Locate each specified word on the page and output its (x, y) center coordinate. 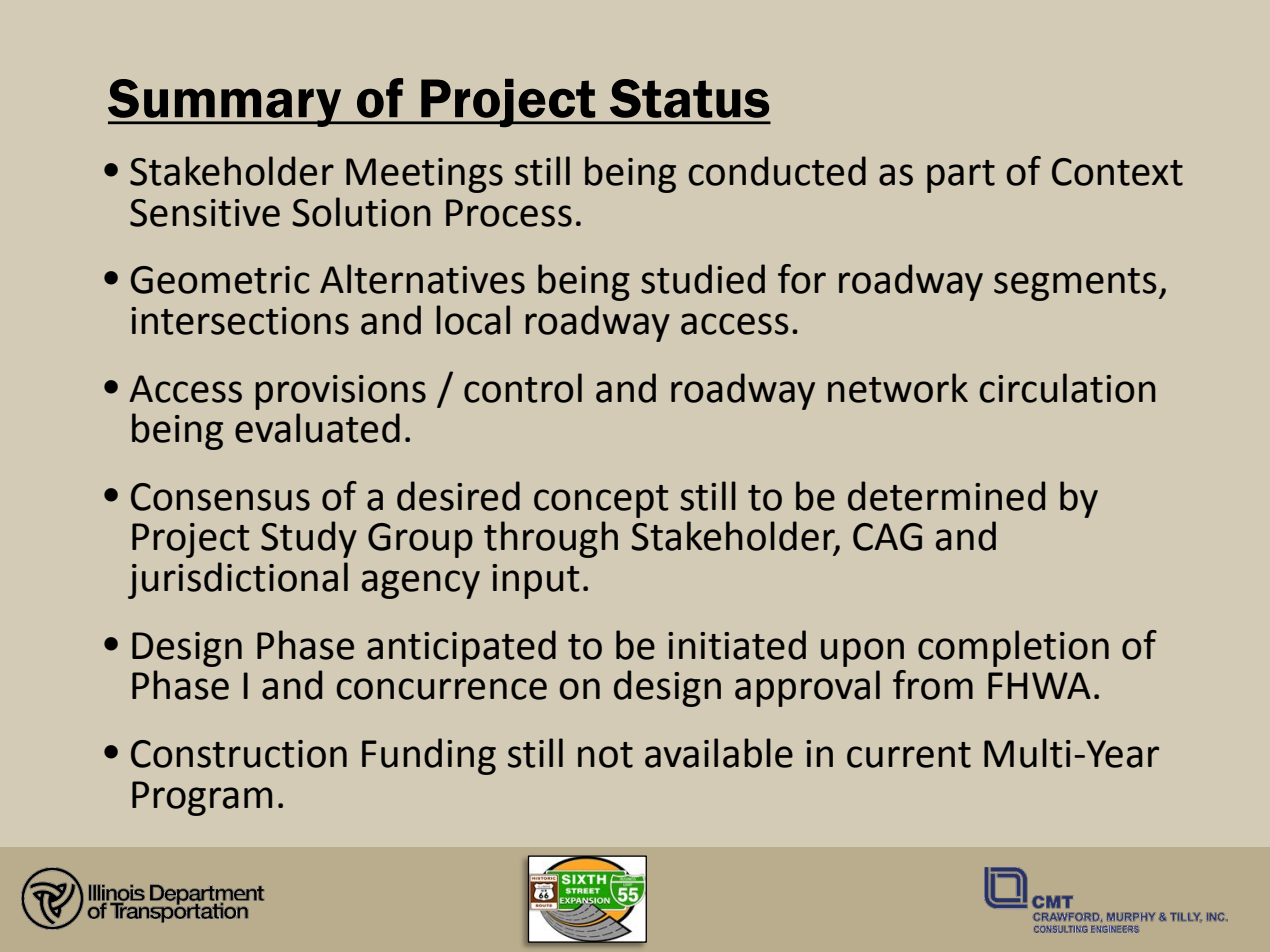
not (605, 755)
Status (689, 98)
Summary (226, 103)
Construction (239, 754)
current (909, 755)
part (961, 176)
